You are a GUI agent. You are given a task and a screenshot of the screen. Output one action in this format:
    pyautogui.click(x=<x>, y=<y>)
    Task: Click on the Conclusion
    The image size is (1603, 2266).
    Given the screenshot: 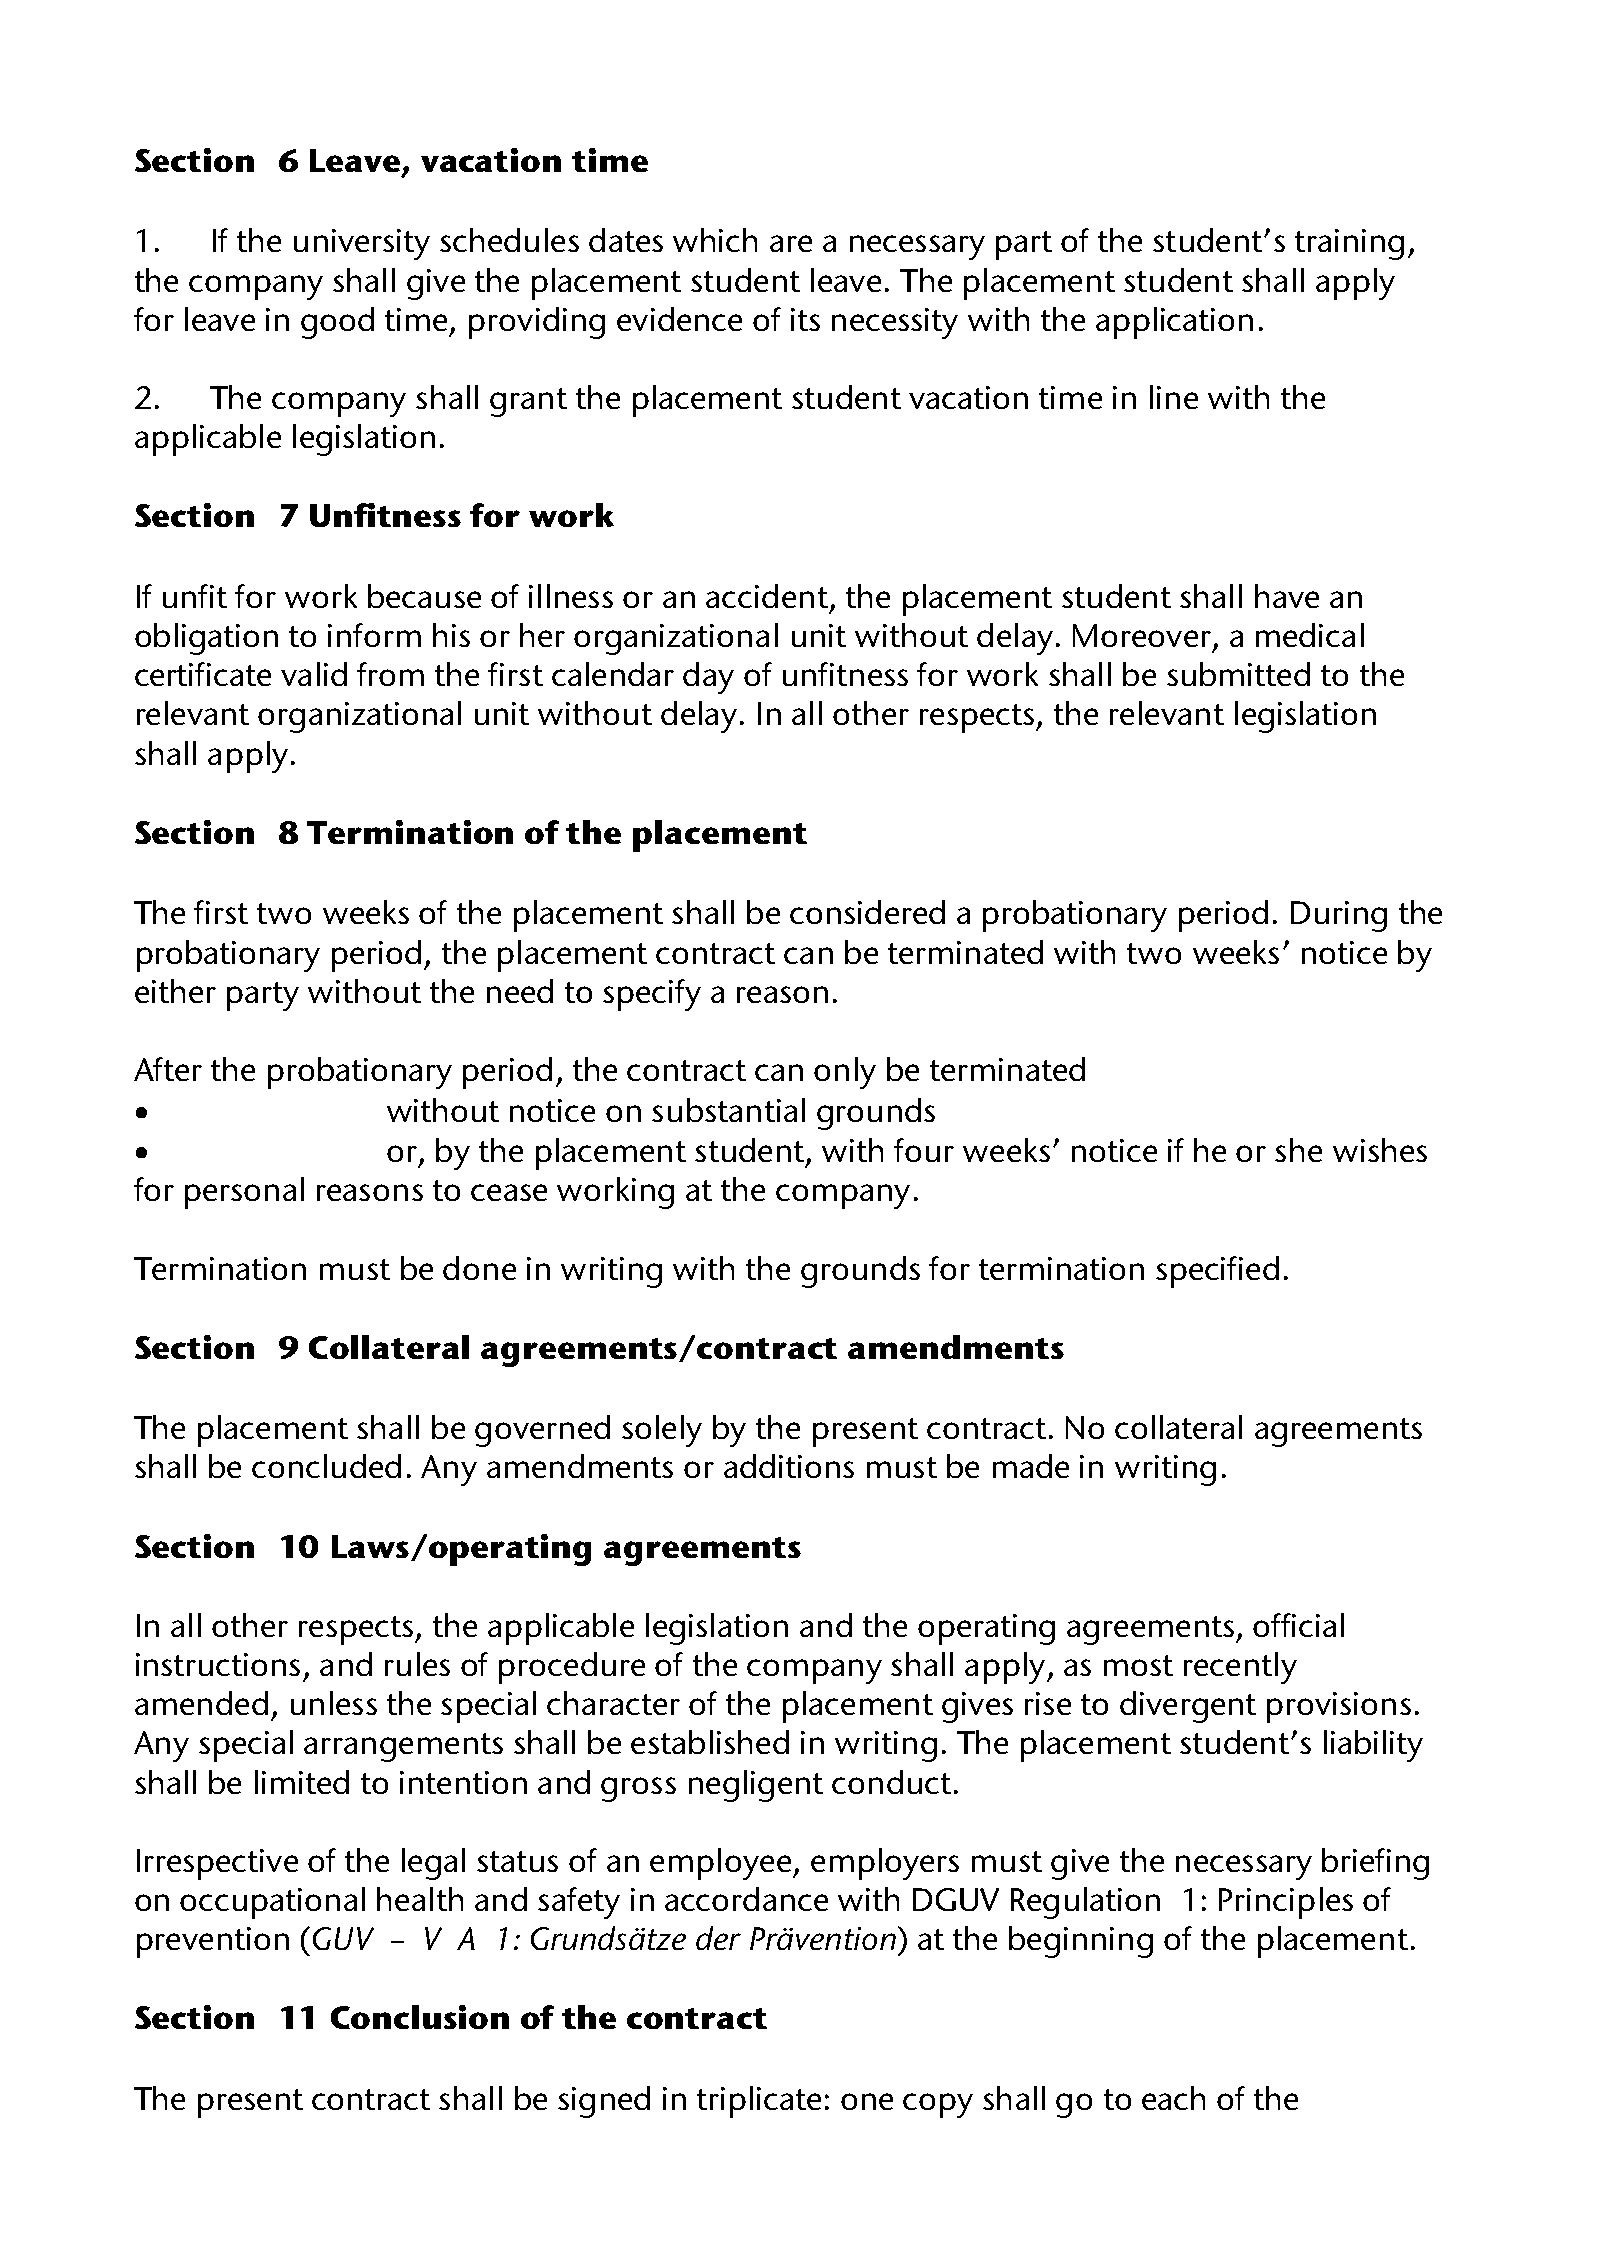 What is the action you would take?
    pyautogui.click(x=420, y=2017)
